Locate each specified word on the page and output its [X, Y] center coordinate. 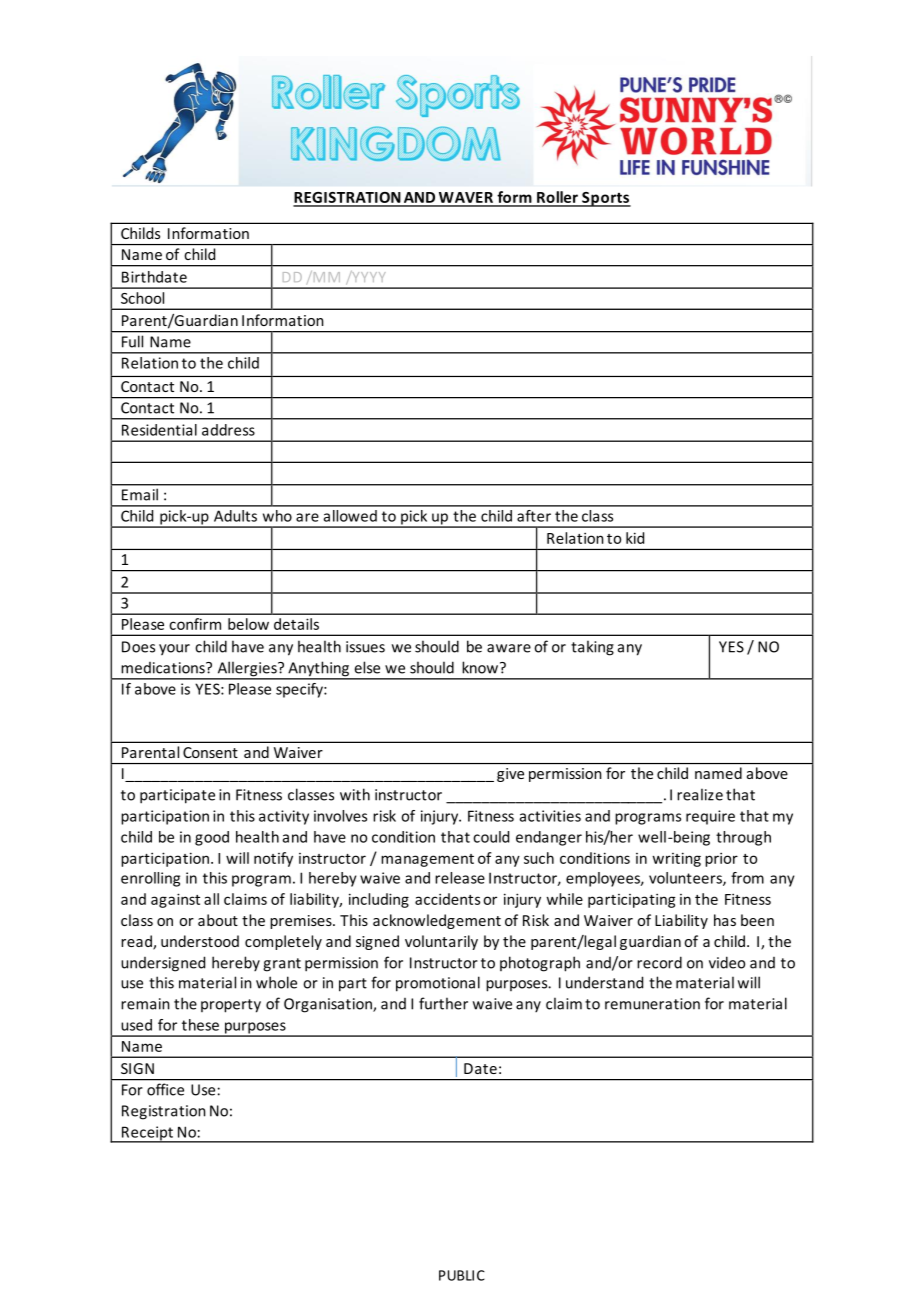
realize [700, 794]
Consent [210, 752]
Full [132, 341]
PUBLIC [462, 1275]
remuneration [652, 1004]
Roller [557, 198]
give [510, 775]
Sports [605, 199]
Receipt [148, 1134]
